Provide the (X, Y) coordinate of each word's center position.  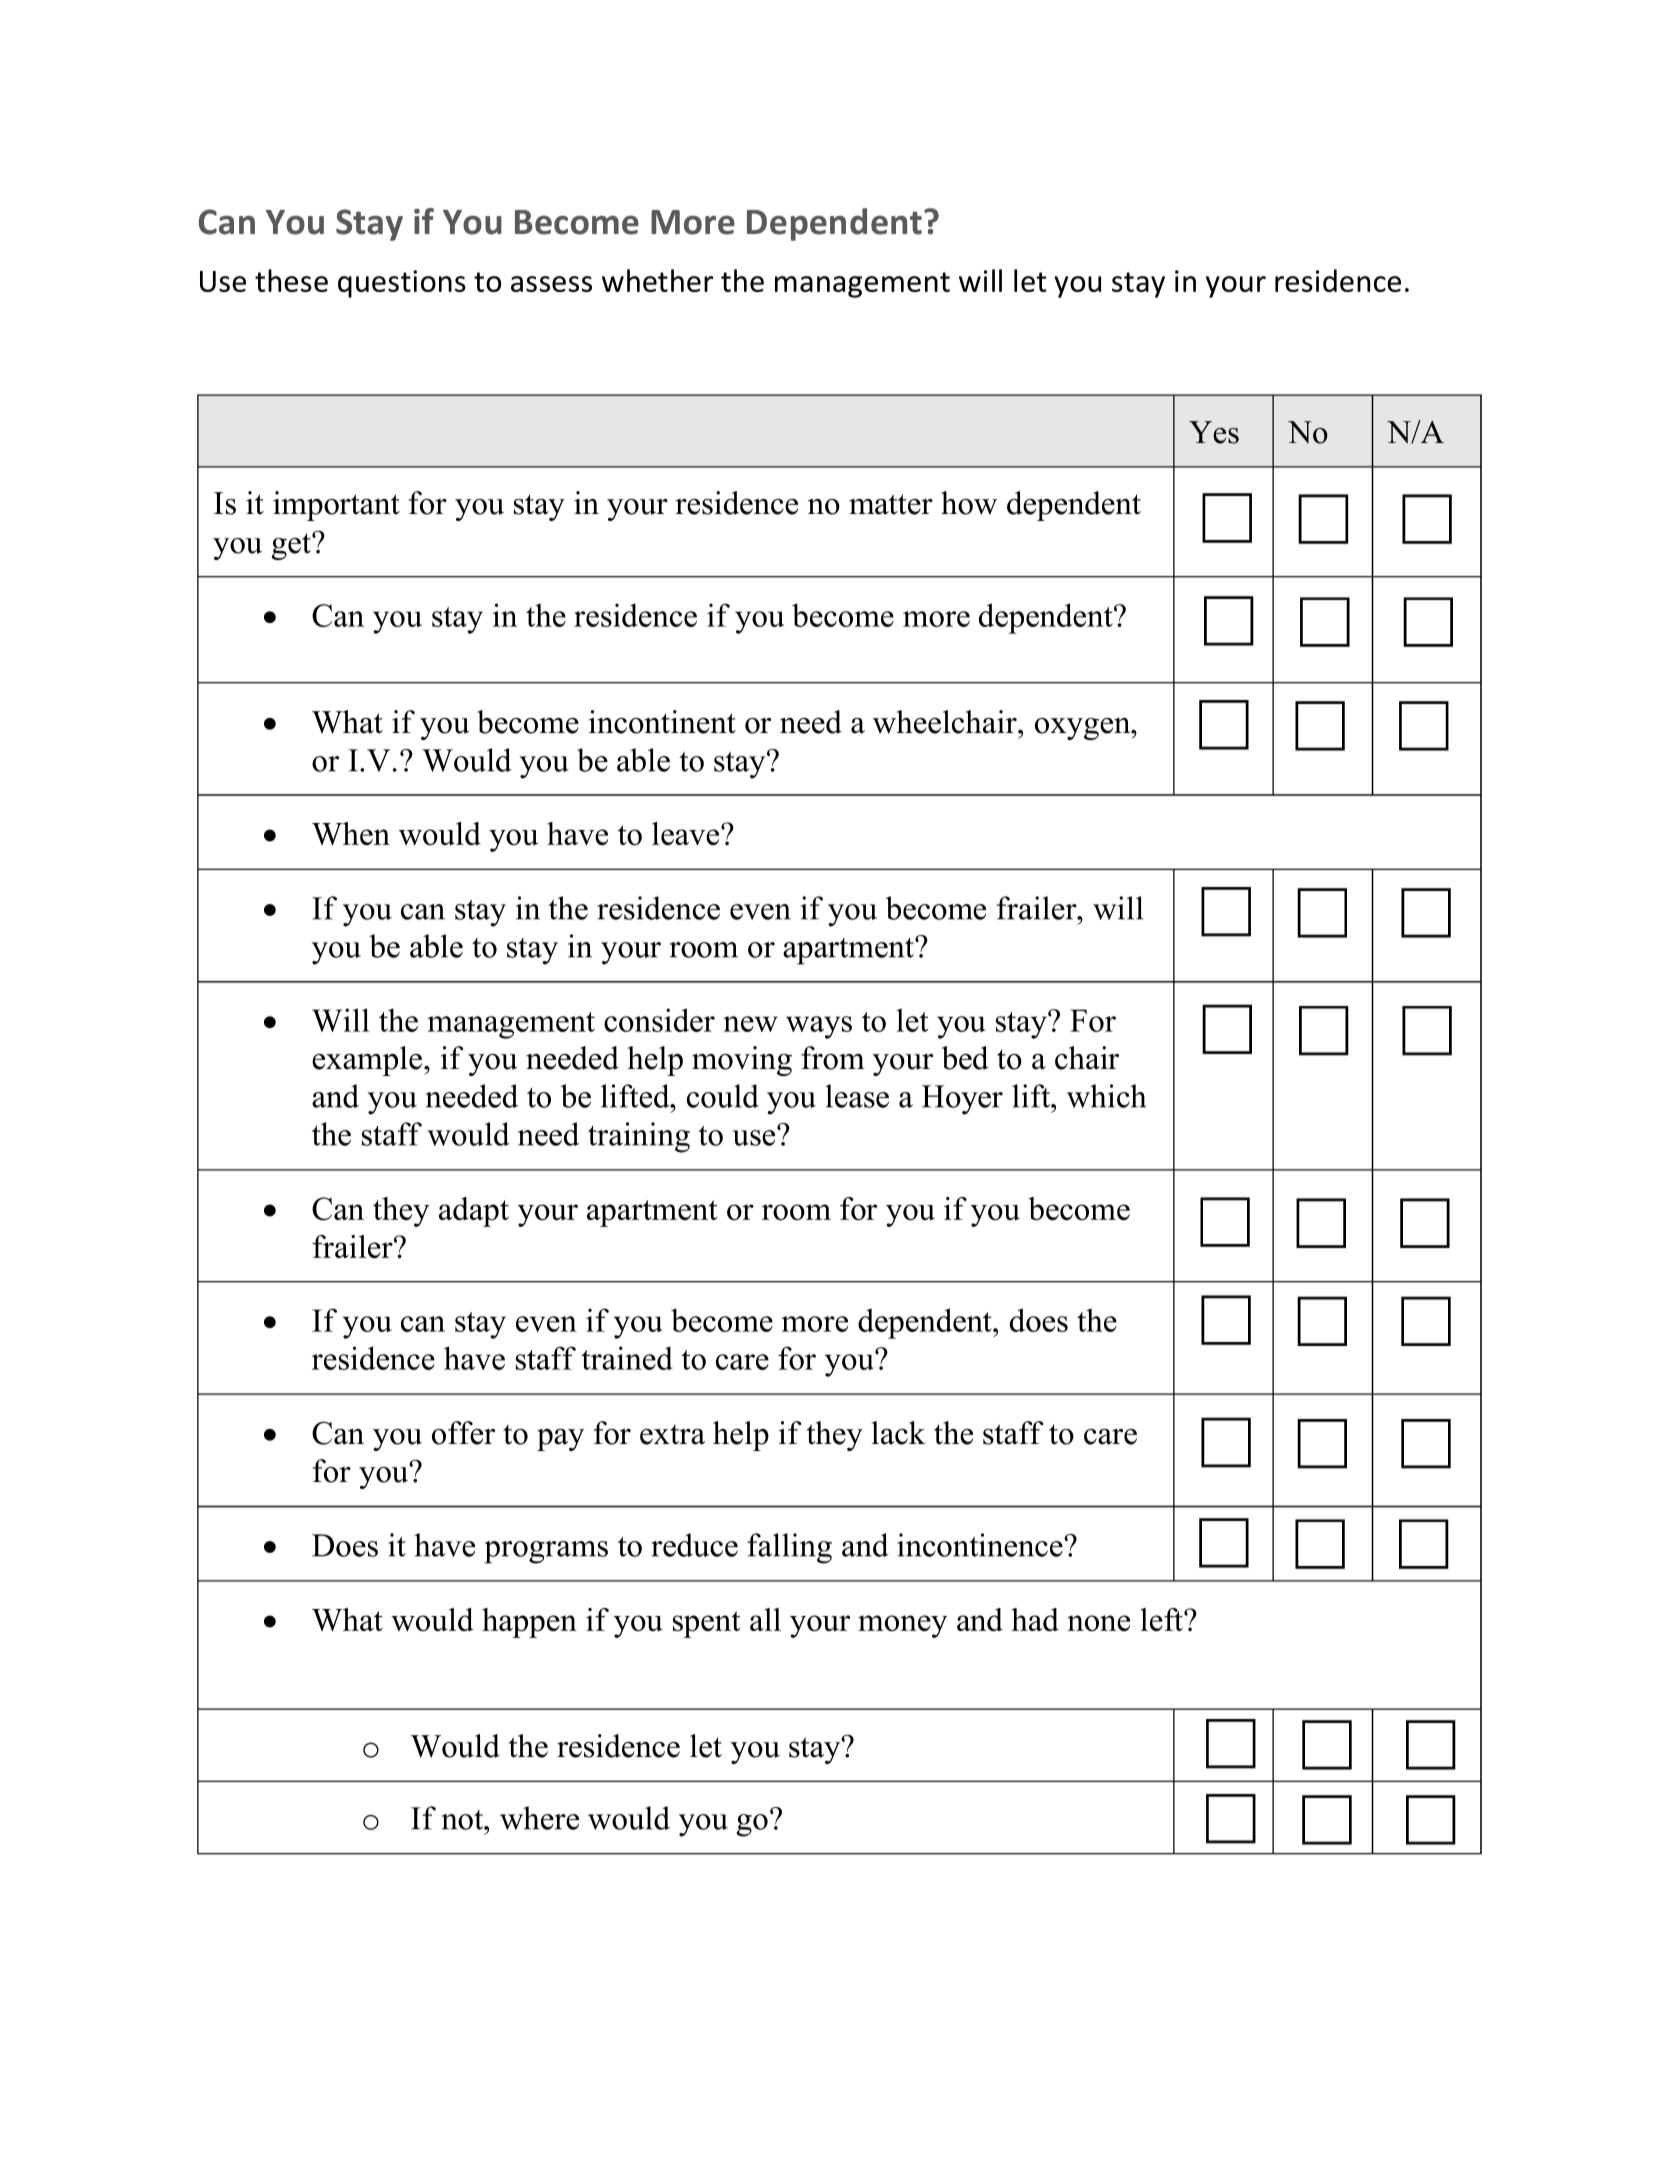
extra (672, 1435)
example (368, 1061)
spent (706, 1624)
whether (657, 280)
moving (742, 1061)
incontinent (662, 722)
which (1106, 1096)
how (969, 503)
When (351, 834)
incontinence (981, 1545)
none (1098, 1623)
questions (402, 284)
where (539, 1818)
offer (463, 1433)
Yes (1214, 432)
